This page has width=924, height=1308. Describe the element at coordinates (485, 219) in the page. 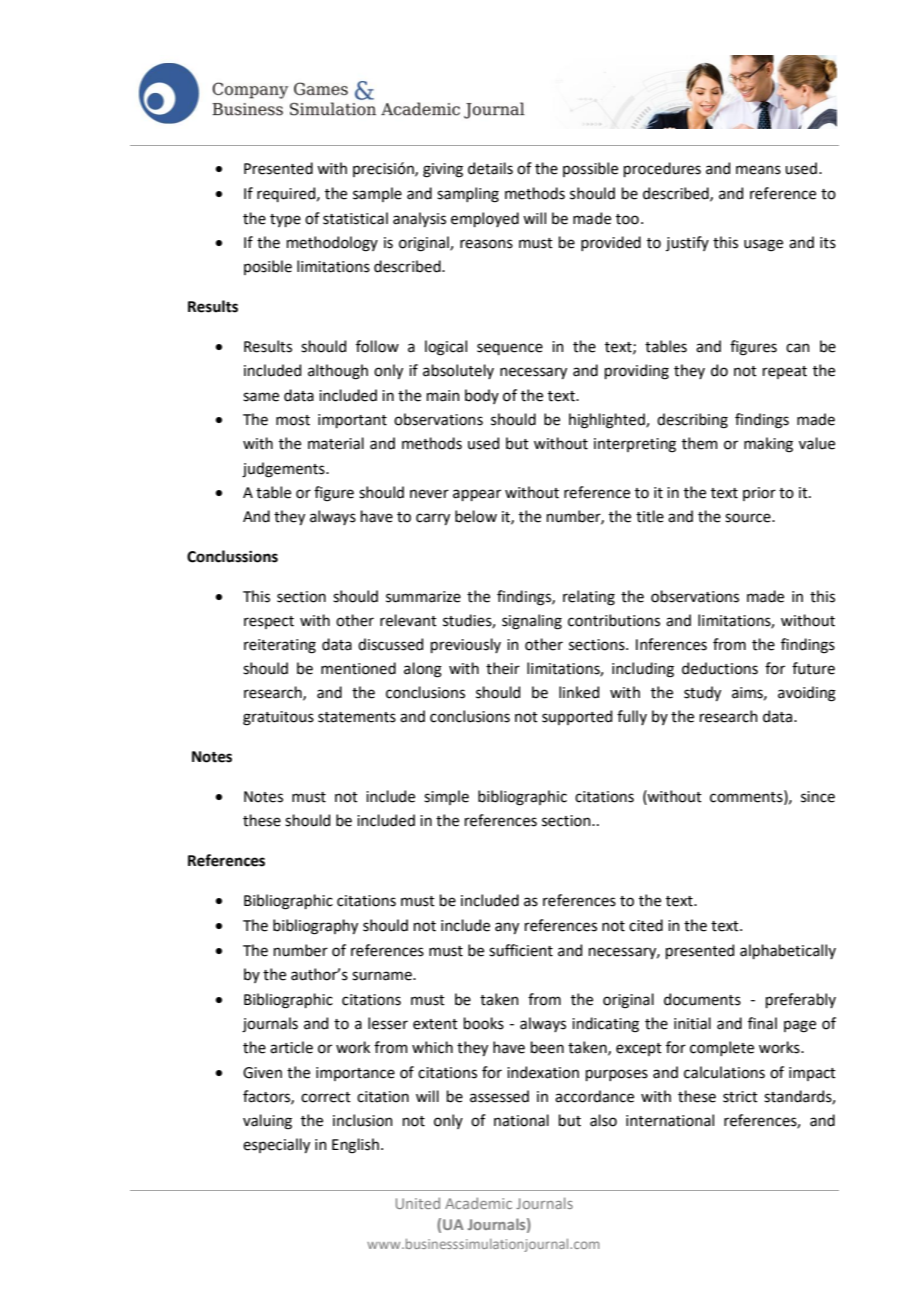

I see `employed` at that location.
